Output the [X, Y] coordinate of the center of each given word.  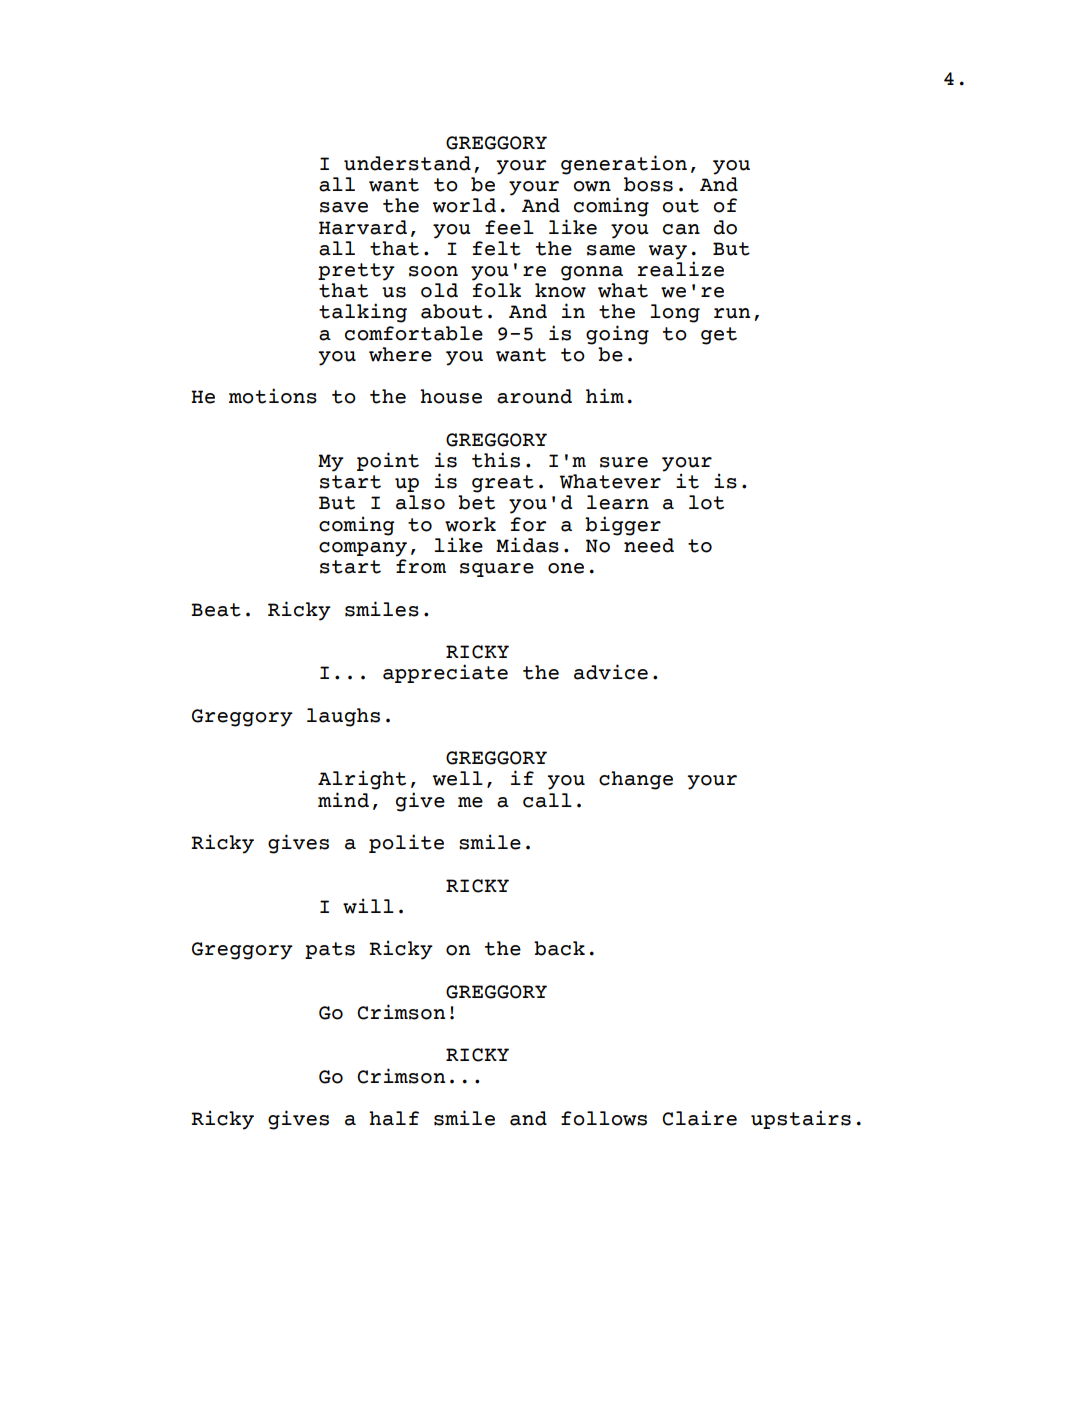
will [368, 906]
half [394, 1118]
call [547, 800]
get [719, 336]
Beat [216, 610]
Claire [699, 1118]
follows [604, 1118]
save [344, 207]
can [681, 229]
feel [509, 227]
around [534, 396]
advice [611, 672]
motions [273, 396]
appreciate [445, 673]
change [636, 780]
